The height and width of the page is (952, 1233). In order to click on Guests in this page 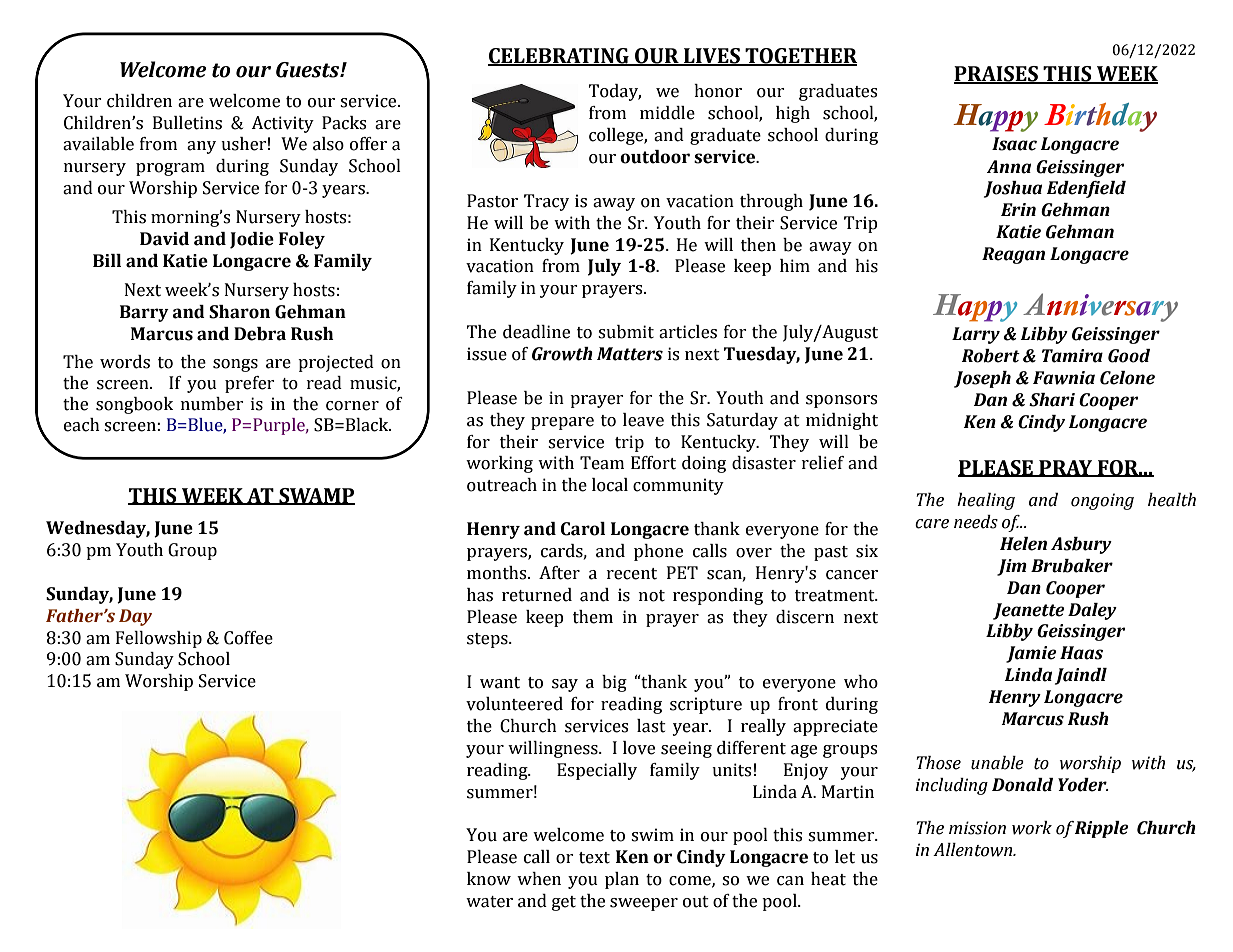, I will do `click(309, 70)`.
